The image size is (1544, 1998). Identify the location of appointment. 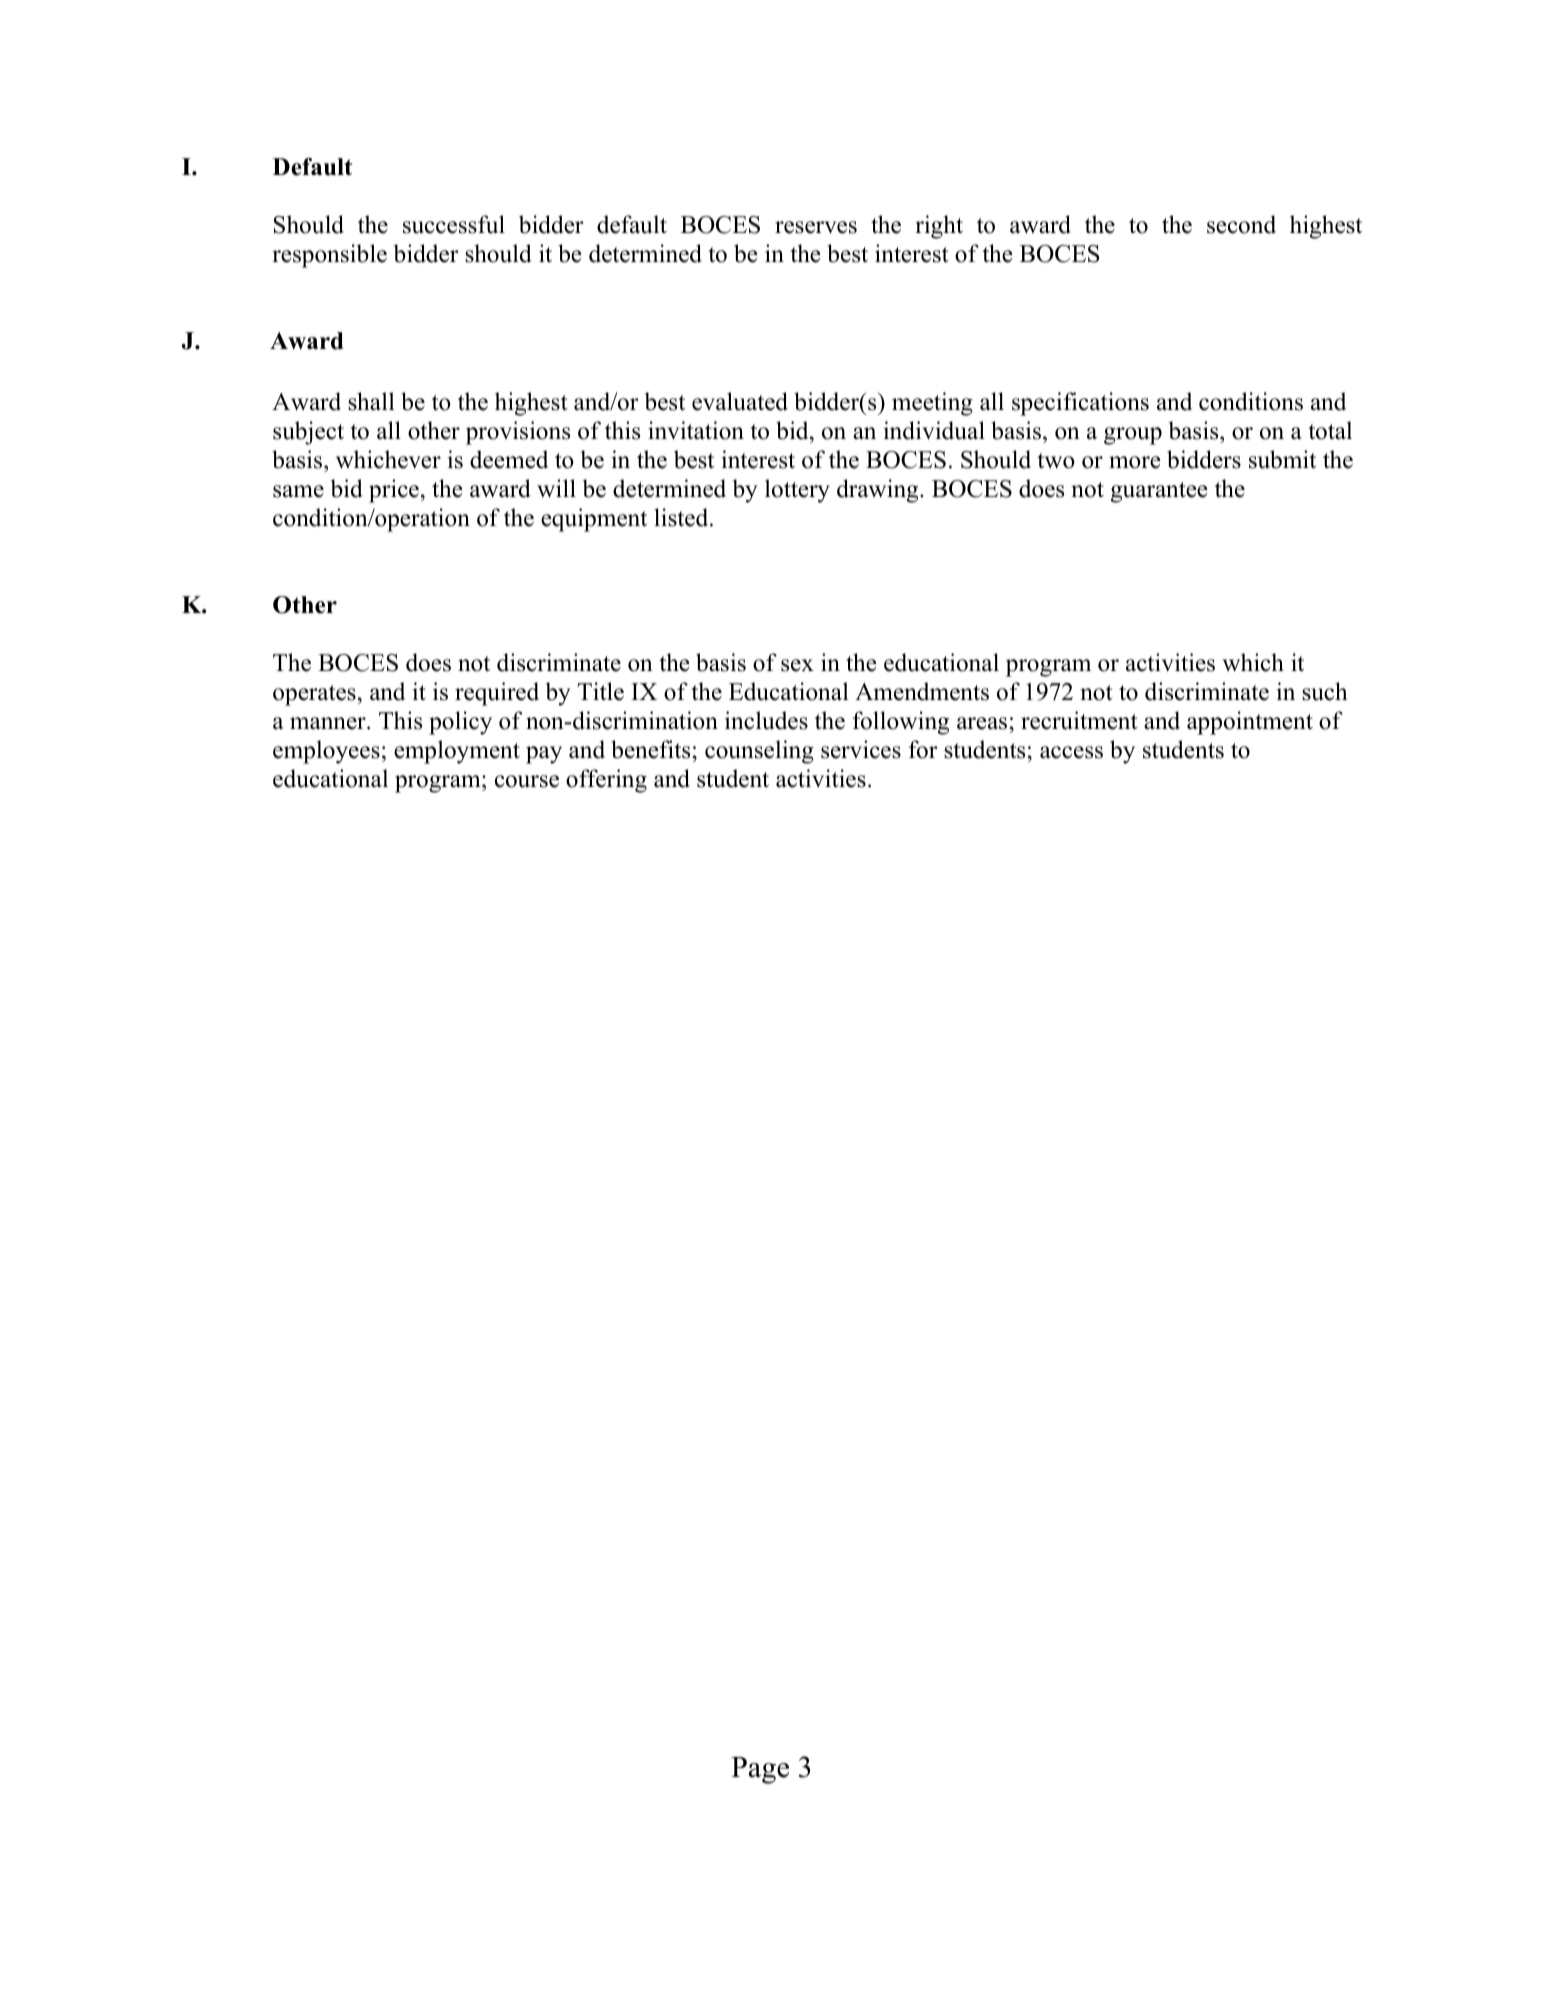
(1250, 723).
